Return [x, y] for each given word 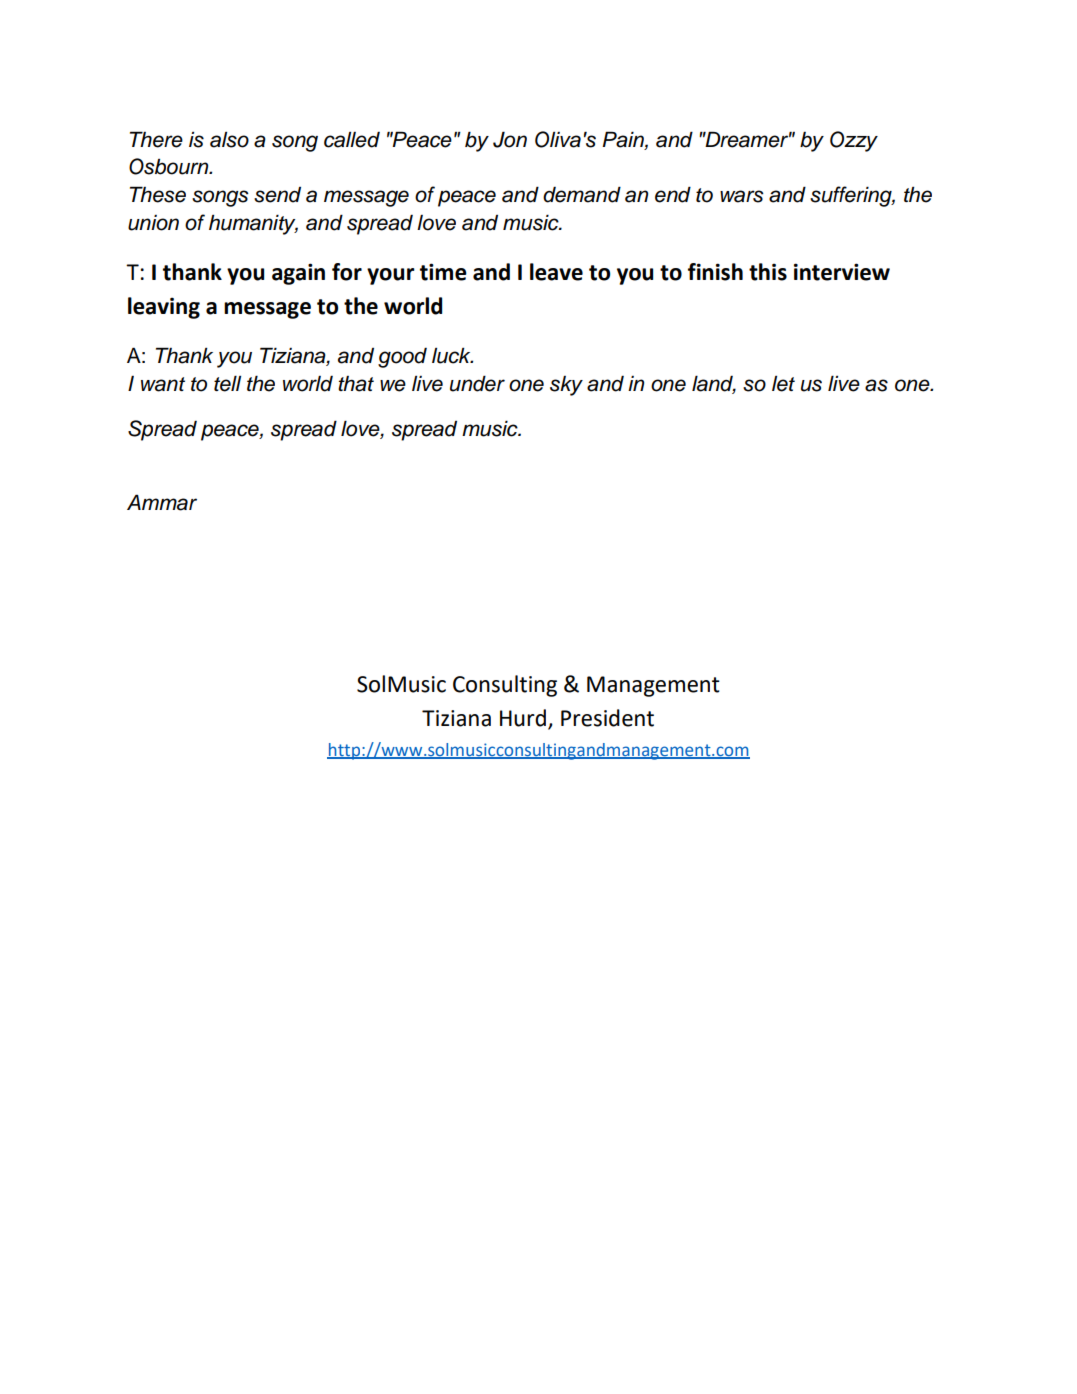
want [163, 384]
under [477, 383]
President [607, 718]
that [356, 384]
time [443, 272]
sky [566, 386]
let [783, 384]
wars [742, 196]
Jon [510, 139]
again [298, 274]
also [229, 140]
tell [227, 383]
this [768, 272]
